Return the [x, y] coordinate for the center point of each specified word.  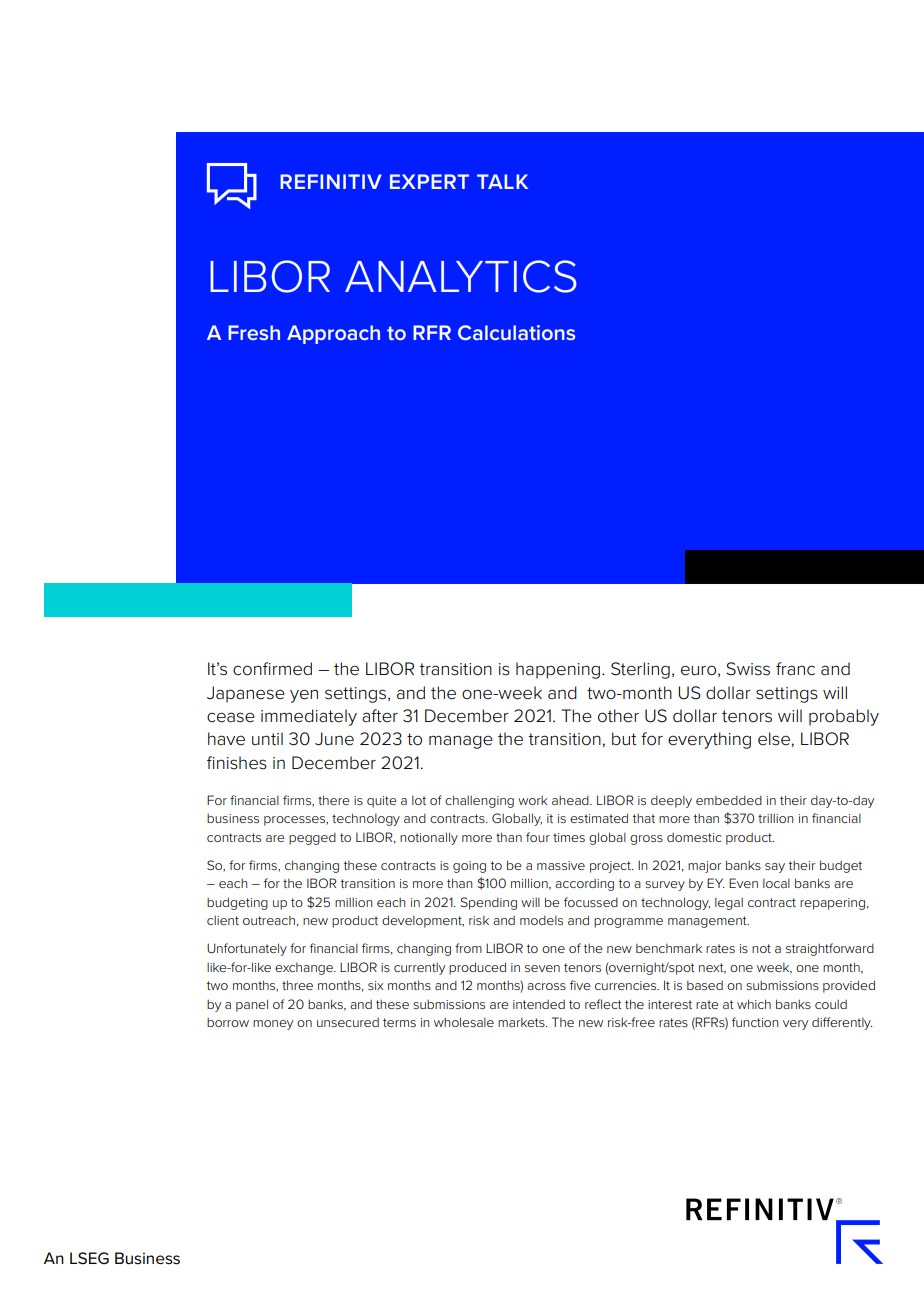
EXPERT [429, 181]
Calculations [516, 332]
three [297, 985]
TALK [502, 181]
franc [795, 669]
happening [558, 670]
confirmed [272, 669]
